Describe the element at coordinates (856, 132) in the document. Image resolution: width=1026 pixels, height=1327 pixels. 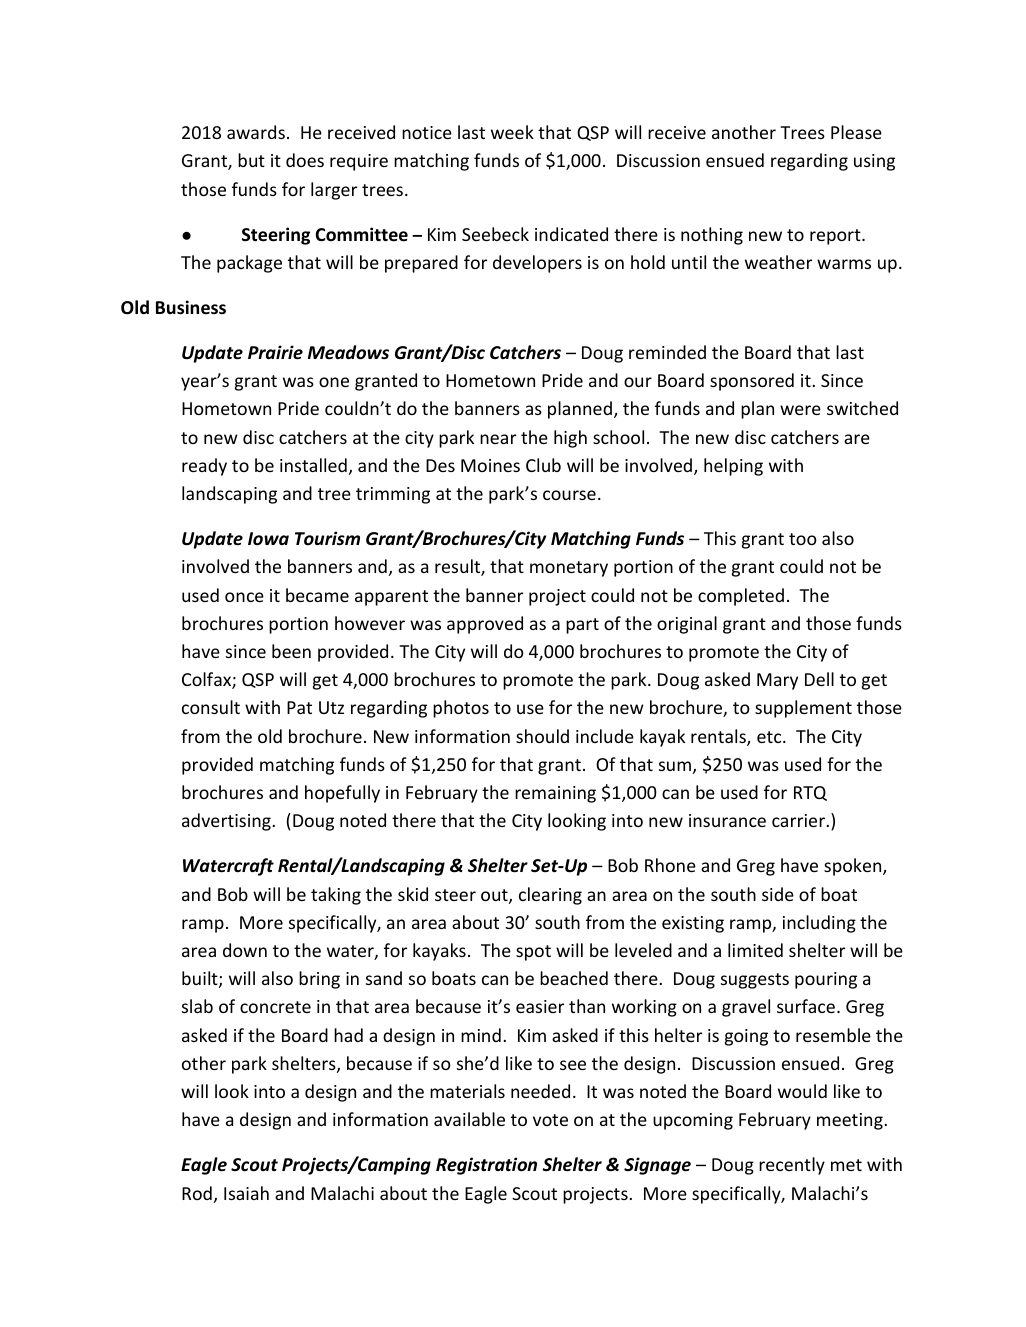
I see `Please` at that location.
